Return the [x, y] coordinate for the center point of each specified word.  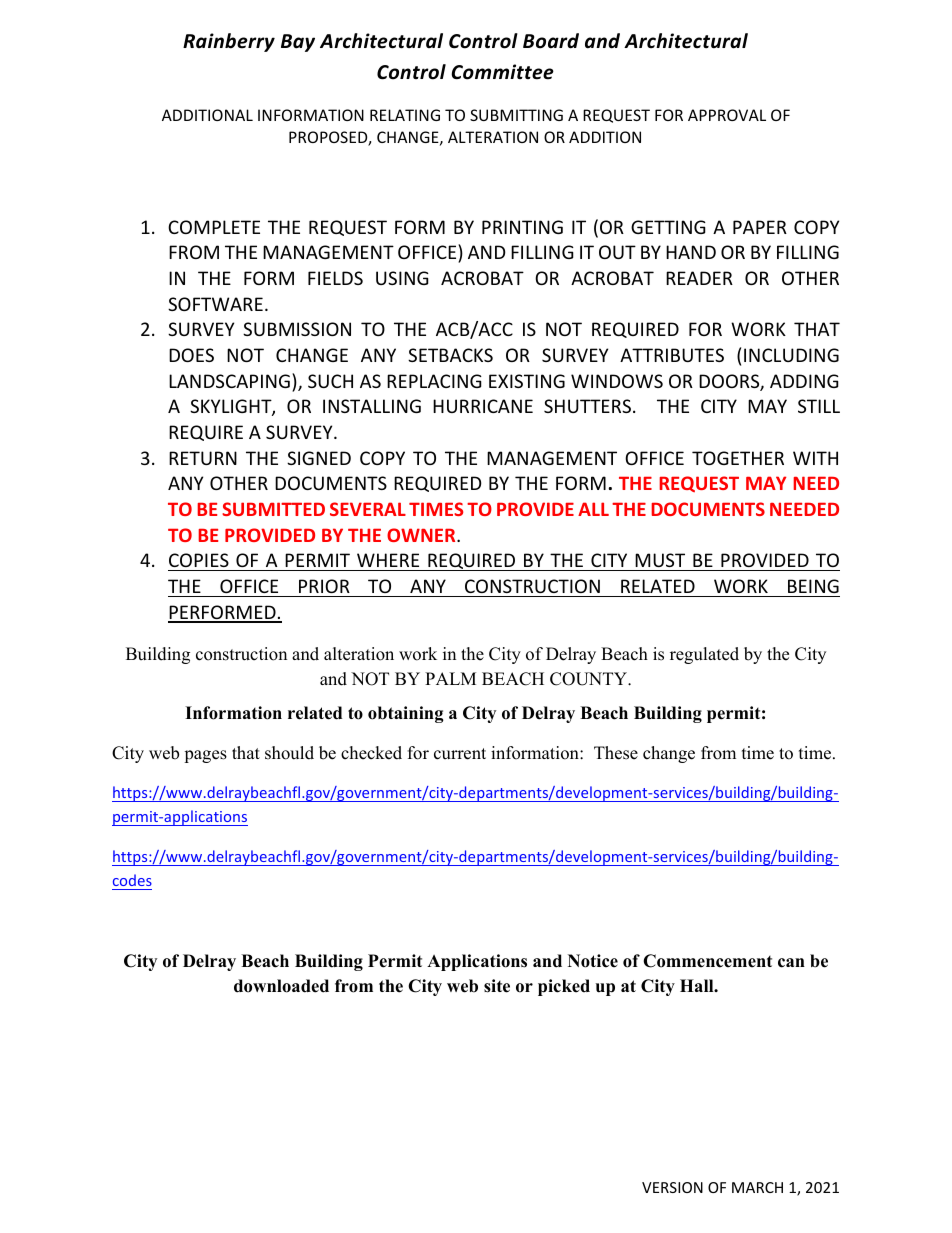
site [497, 986]
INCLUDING [791, 355]
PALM [450, 678]
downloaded [281, 986]
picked [564, 987]
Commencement [707, 961]
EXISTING [527, 381]
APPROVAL [727, 115]
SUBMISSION [297, 329]
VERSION [672, 1187]
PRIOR [324, 586]
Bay [298, 43]
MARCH [757, 1187]
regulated [704, 655]
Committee [502, 72]
